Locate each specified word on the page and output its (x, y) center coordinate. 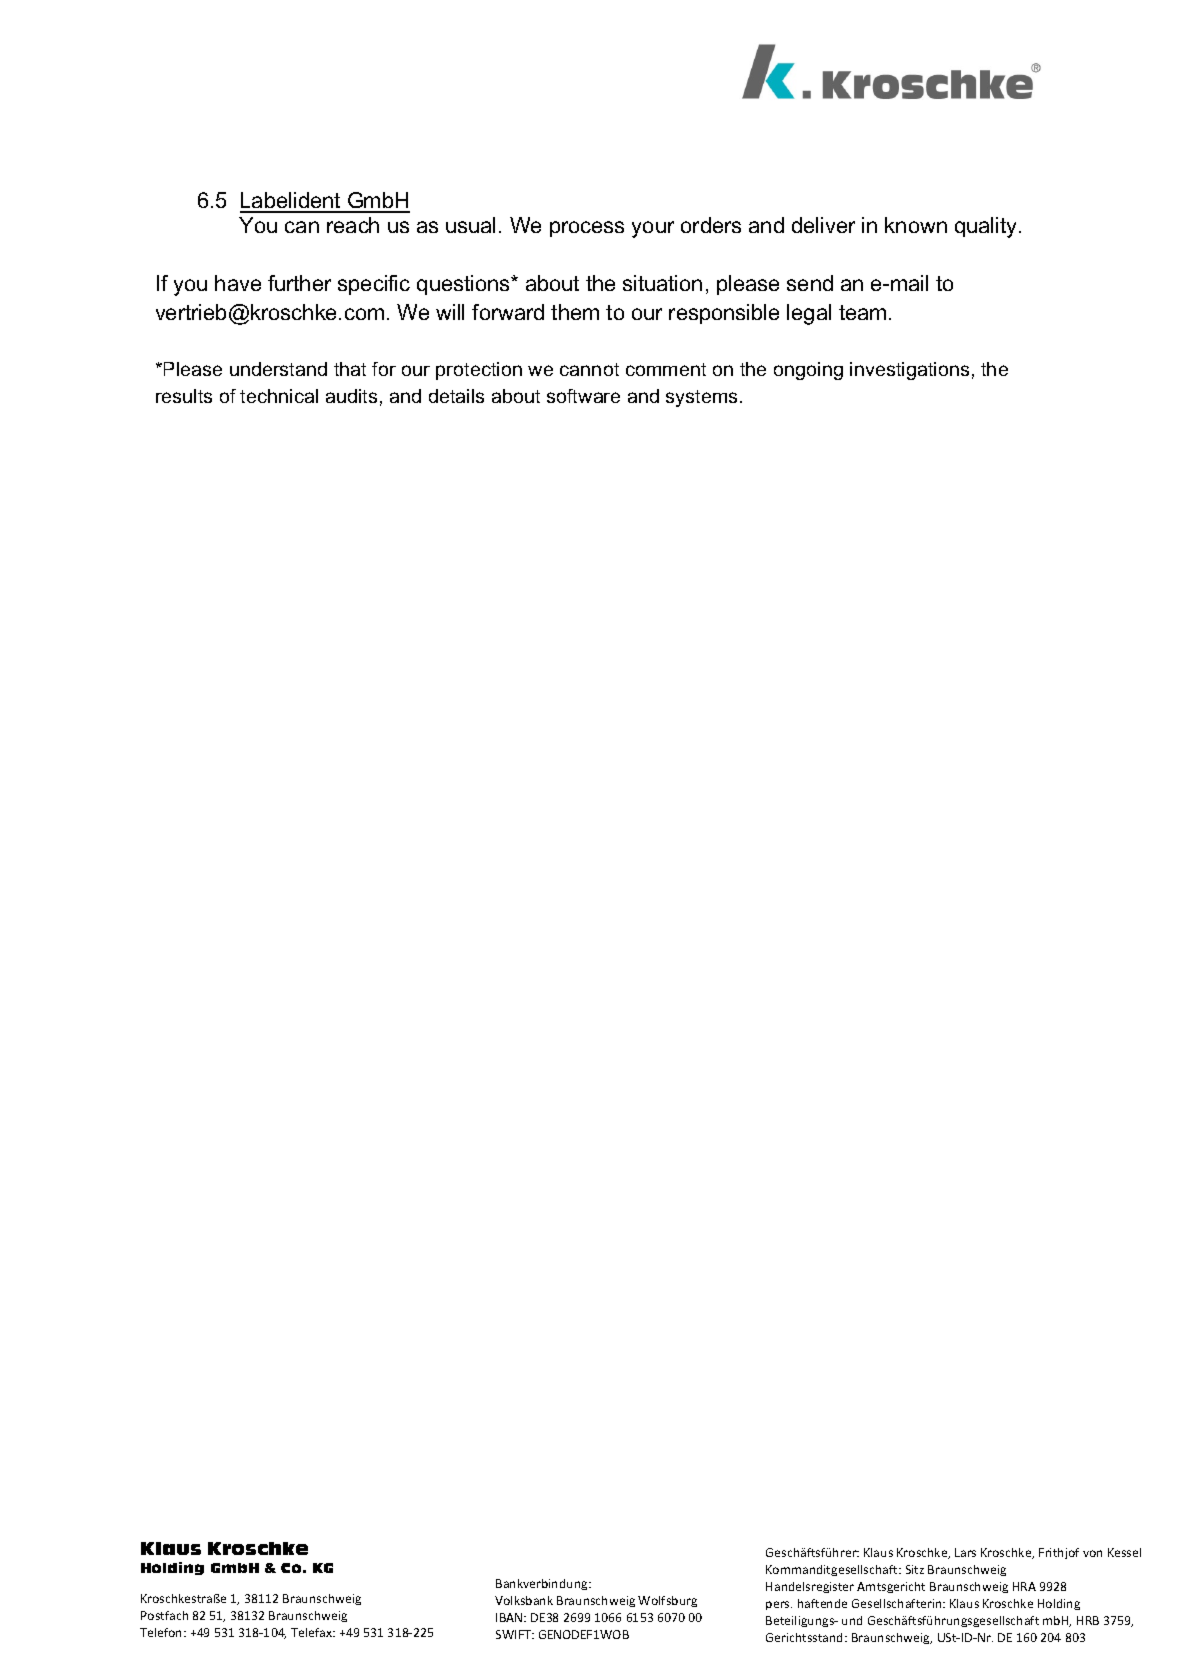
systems (701, 398)
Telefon (162, 1632)
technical (279, 396)
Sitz (915, 1569)
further (299, 283)
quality (987, 227)
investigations (909, 371)
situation (662, 283)
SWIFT (515, 1634)
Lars (965, 1552)
